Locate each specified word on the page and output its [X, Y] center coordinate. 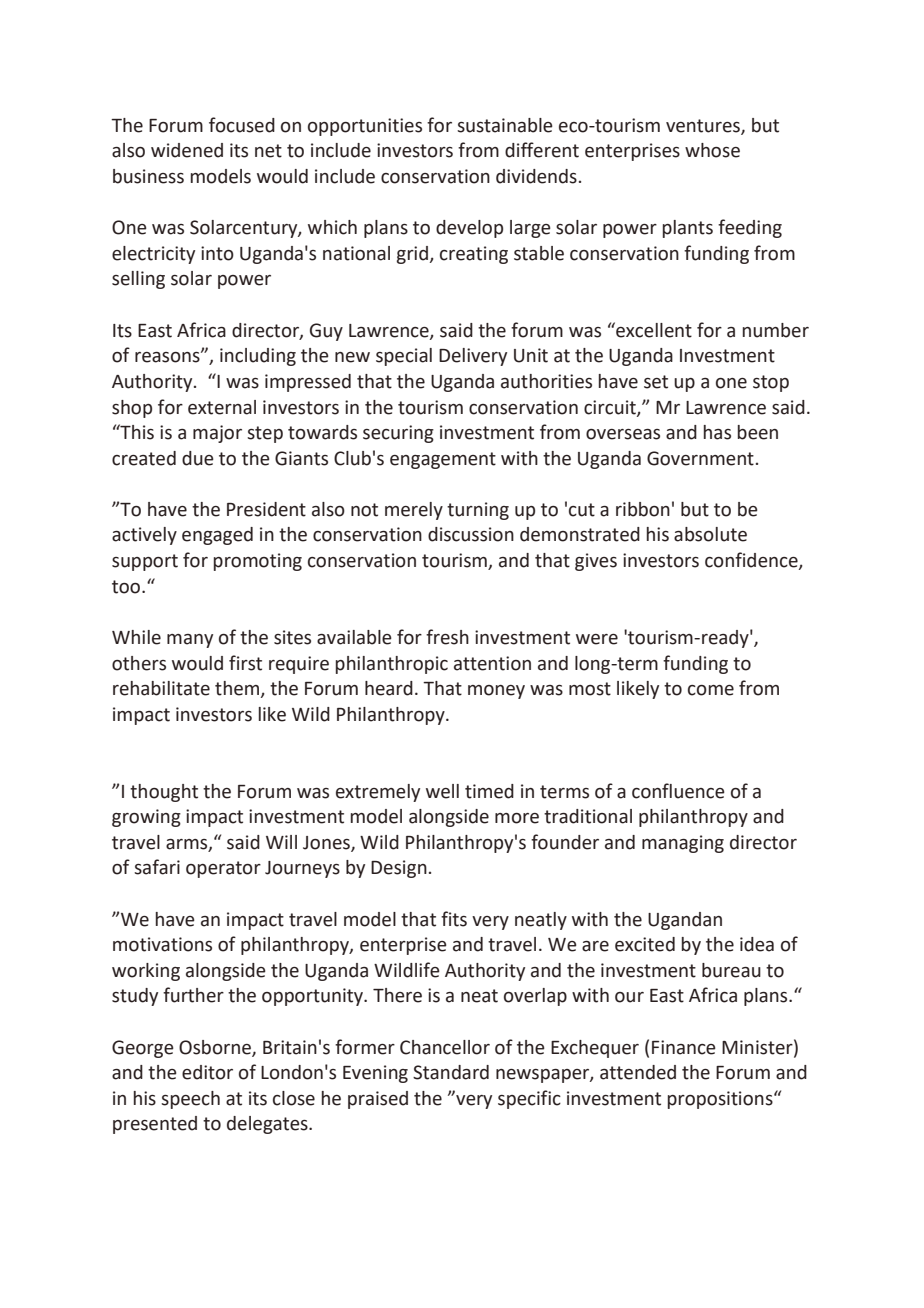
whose [712, 150]
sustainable [505, 125]
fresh [447, 637]
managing [683, 844]
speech [190, 1100]
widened [187, 150]
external [222, 407]
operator [223, 869]
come [711, 690]
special [404, 357]
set [656, 382]
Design [399, 869]
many [190, 641]
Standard [451, 1072]
